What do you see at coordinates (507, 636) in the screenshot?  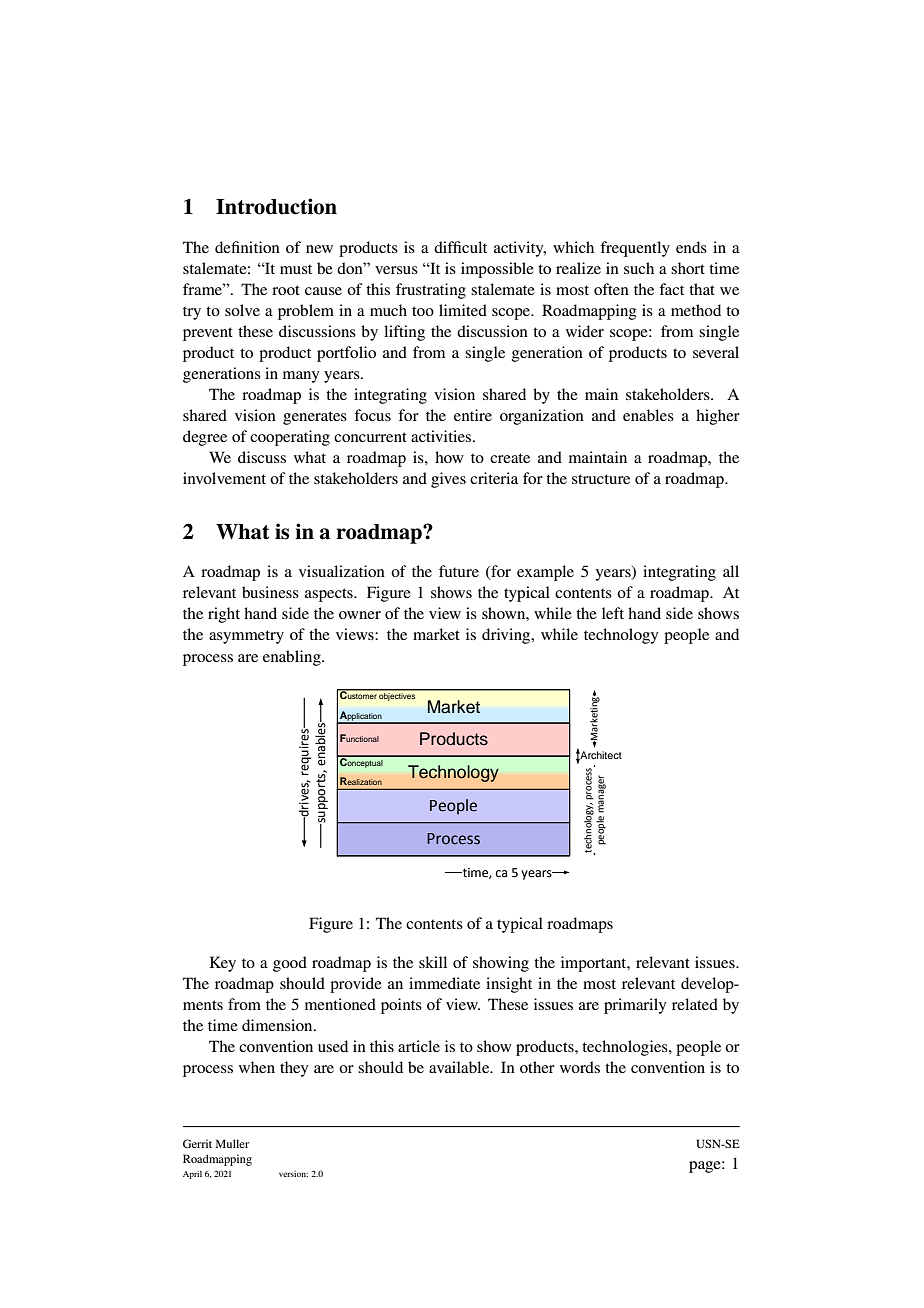 I see `driving` at bounding box center [507, 636].
